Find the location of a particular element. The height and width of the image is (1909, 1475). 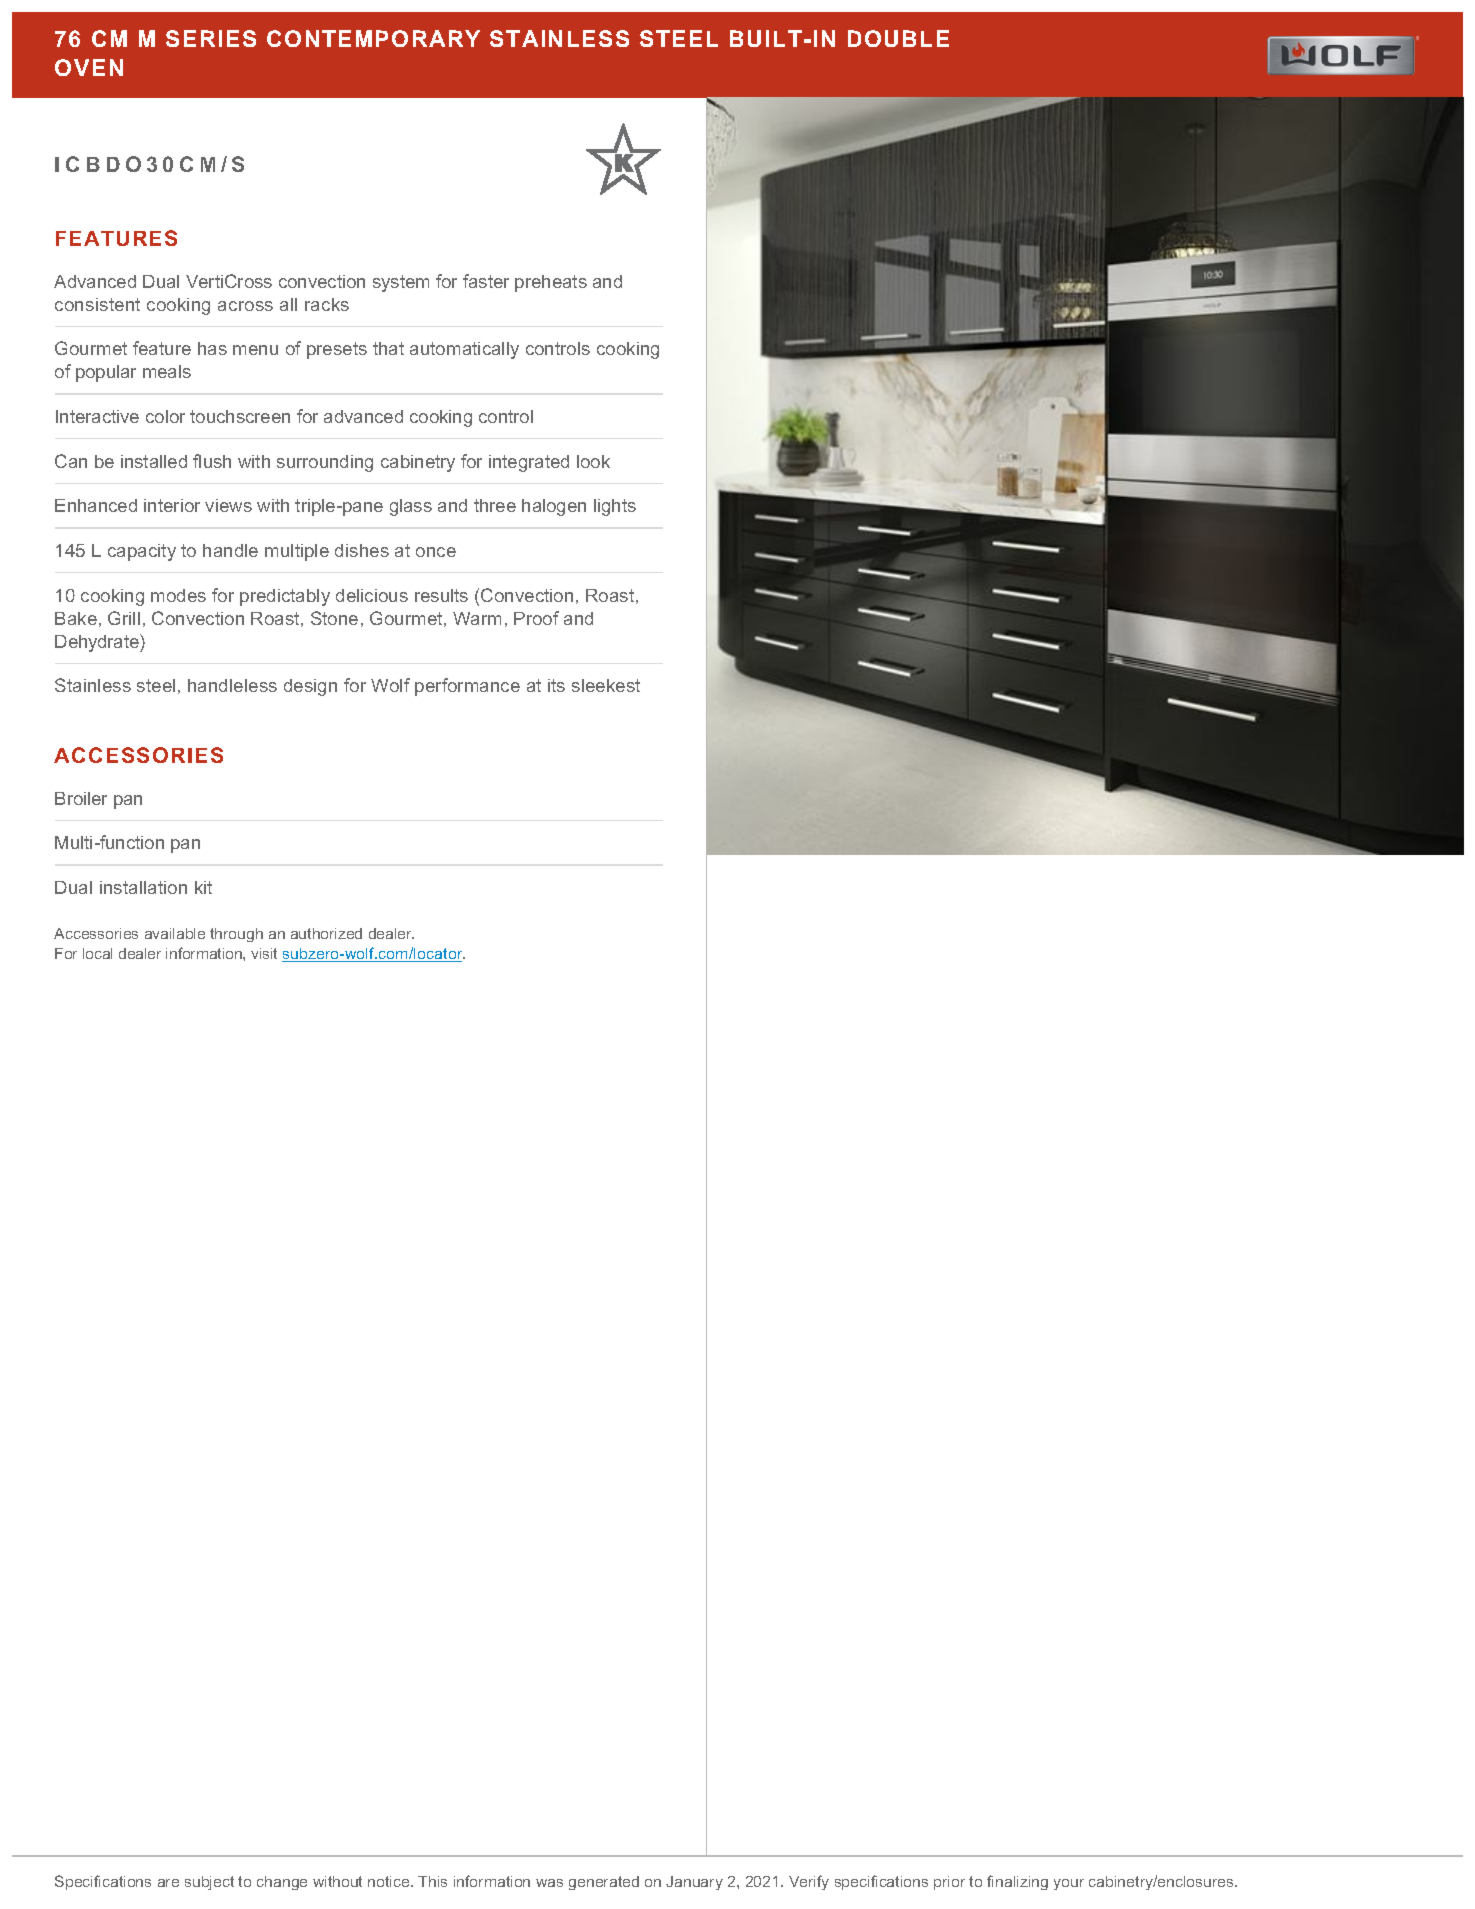

SERIES is located at coordinates (211, 38).
